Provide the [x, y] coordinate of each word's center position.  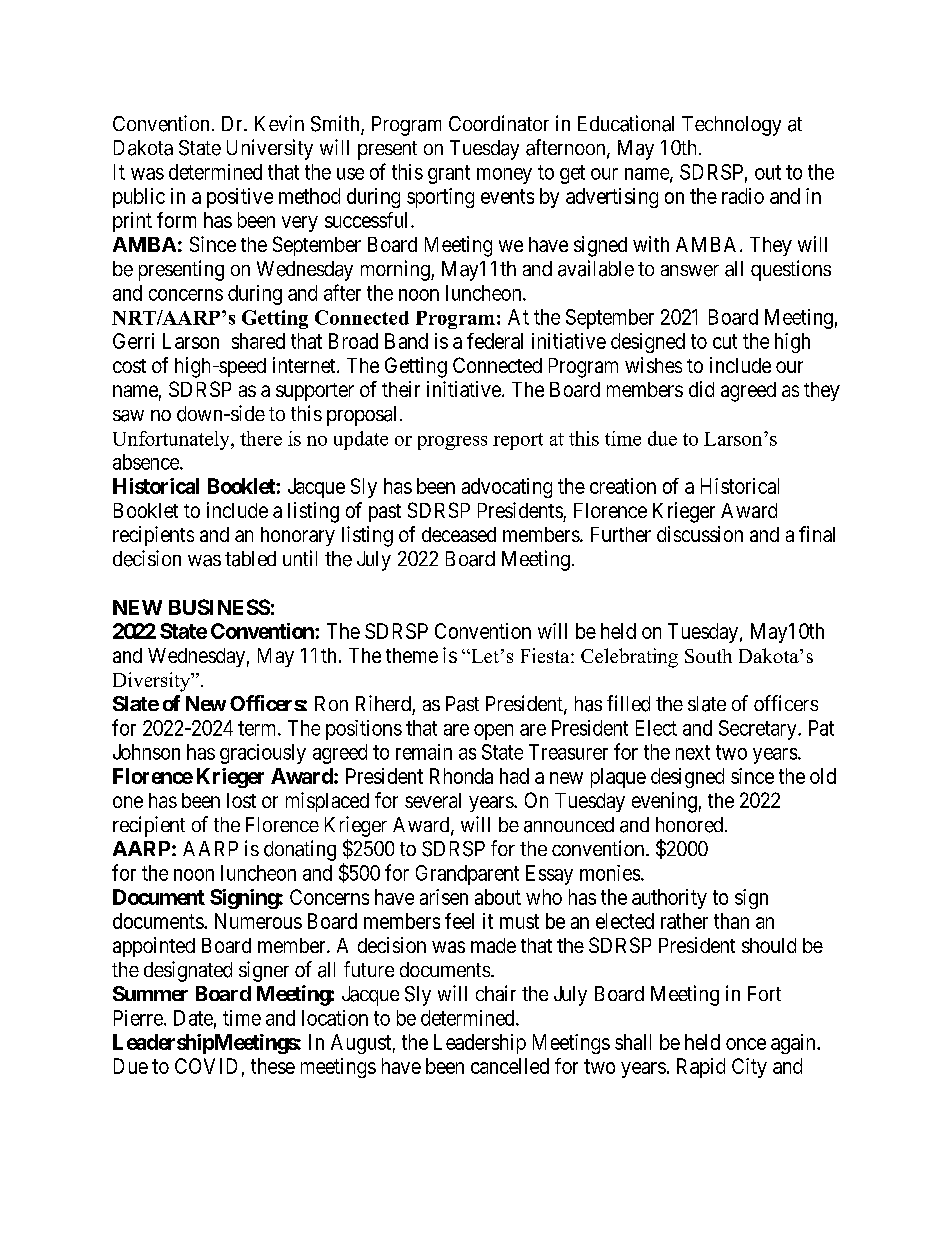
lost [241, 800]
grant [449, 174]
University [270, 149]
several [433, 800]
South [708, 656]
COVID [206, 1066]
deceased [459, 534]
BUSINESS [219, 607]
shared [258, 341]
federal [495, 341]
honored [691, 825]
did [701, 389]
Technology [731, 126]
